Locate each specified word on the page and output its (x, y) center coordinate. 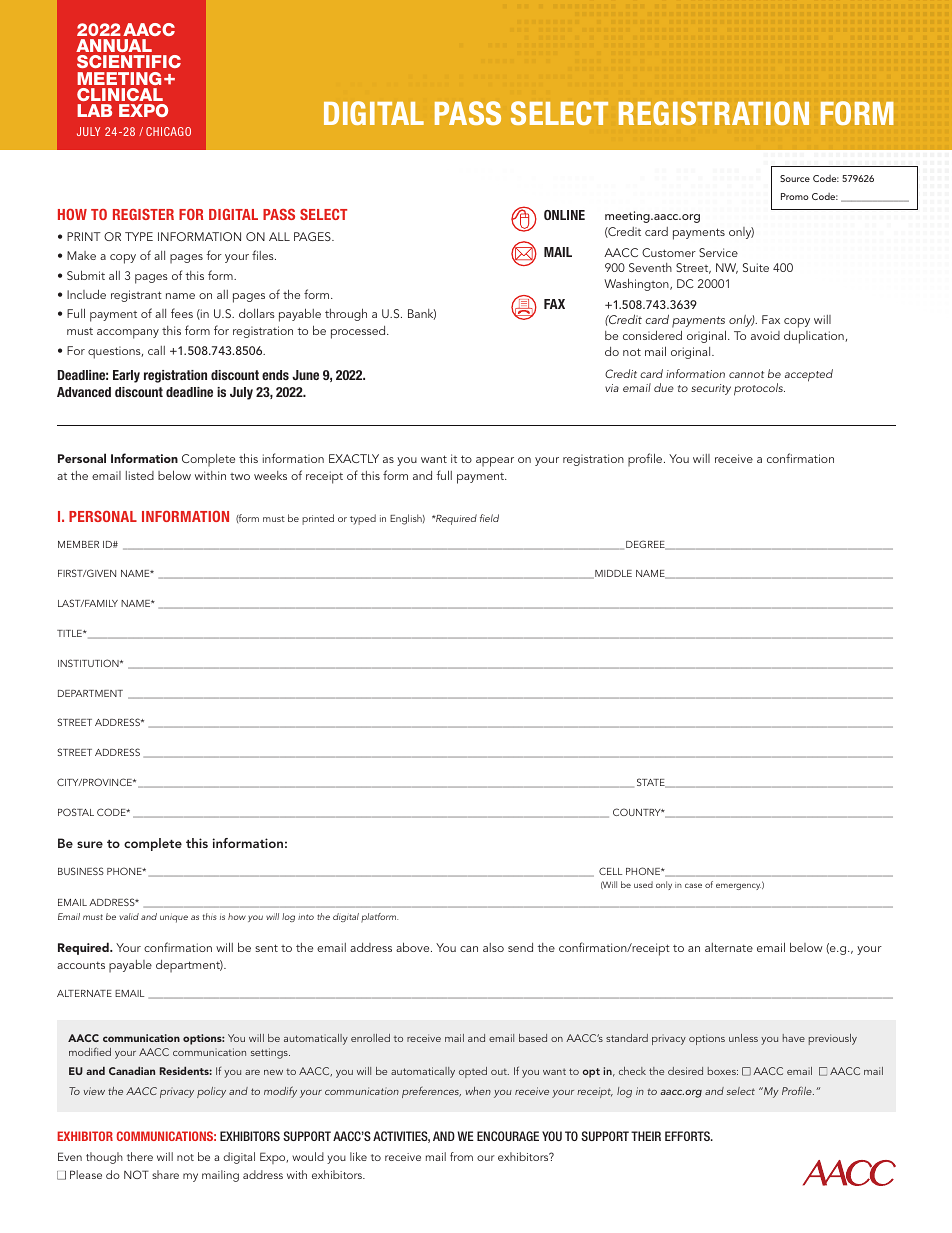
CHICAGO (168, 131)
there (140, 1156)
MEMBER (78, 544)
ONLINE (564, 215)
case (693, 885)
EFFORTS (689, 1136)
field (489, 518)
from (461, 1156)
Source (795, 178)
